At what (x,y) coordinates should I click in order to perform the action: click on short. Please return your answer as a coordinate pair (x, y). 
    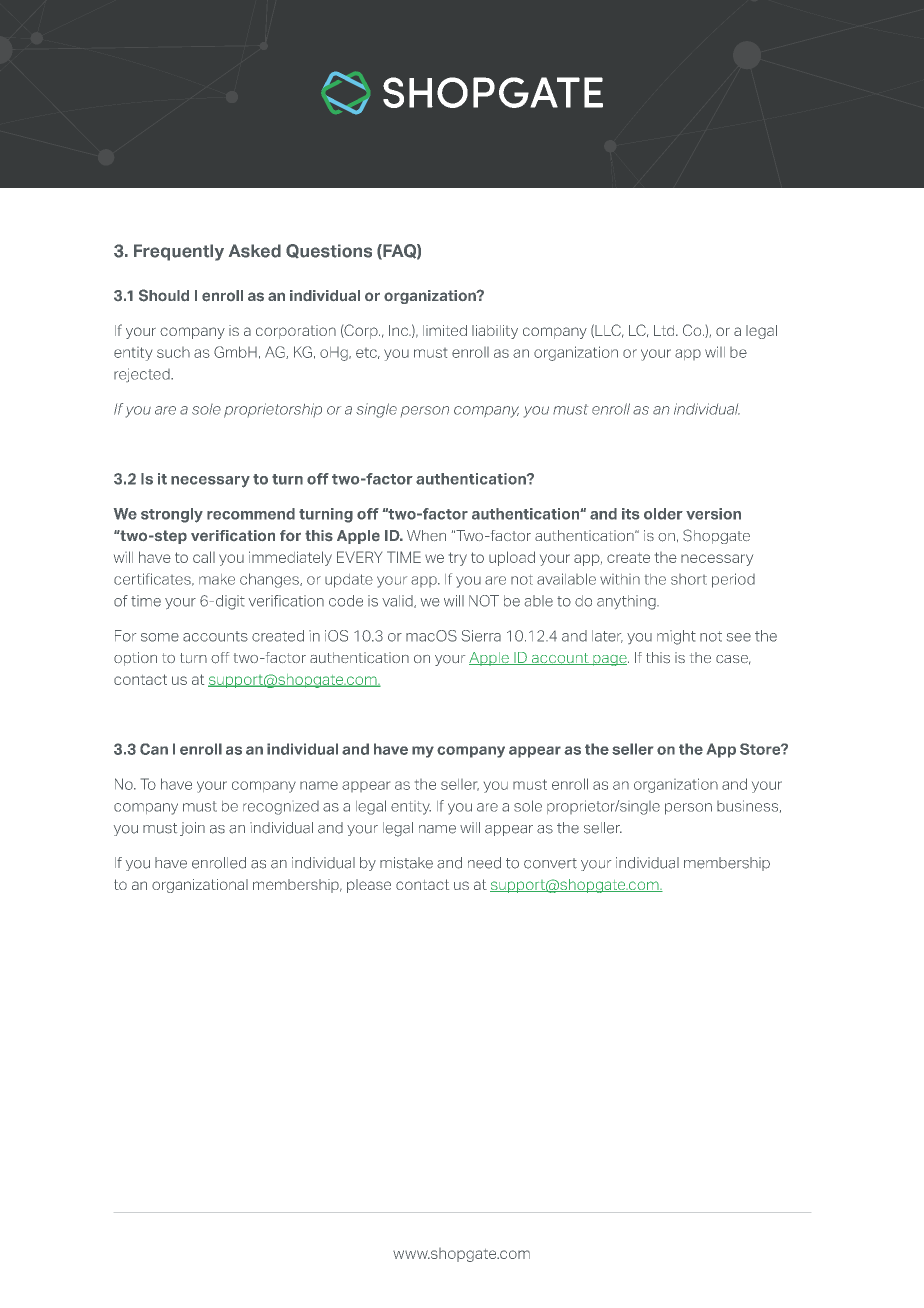
    Looking at the image, I should click on (689, 579).
